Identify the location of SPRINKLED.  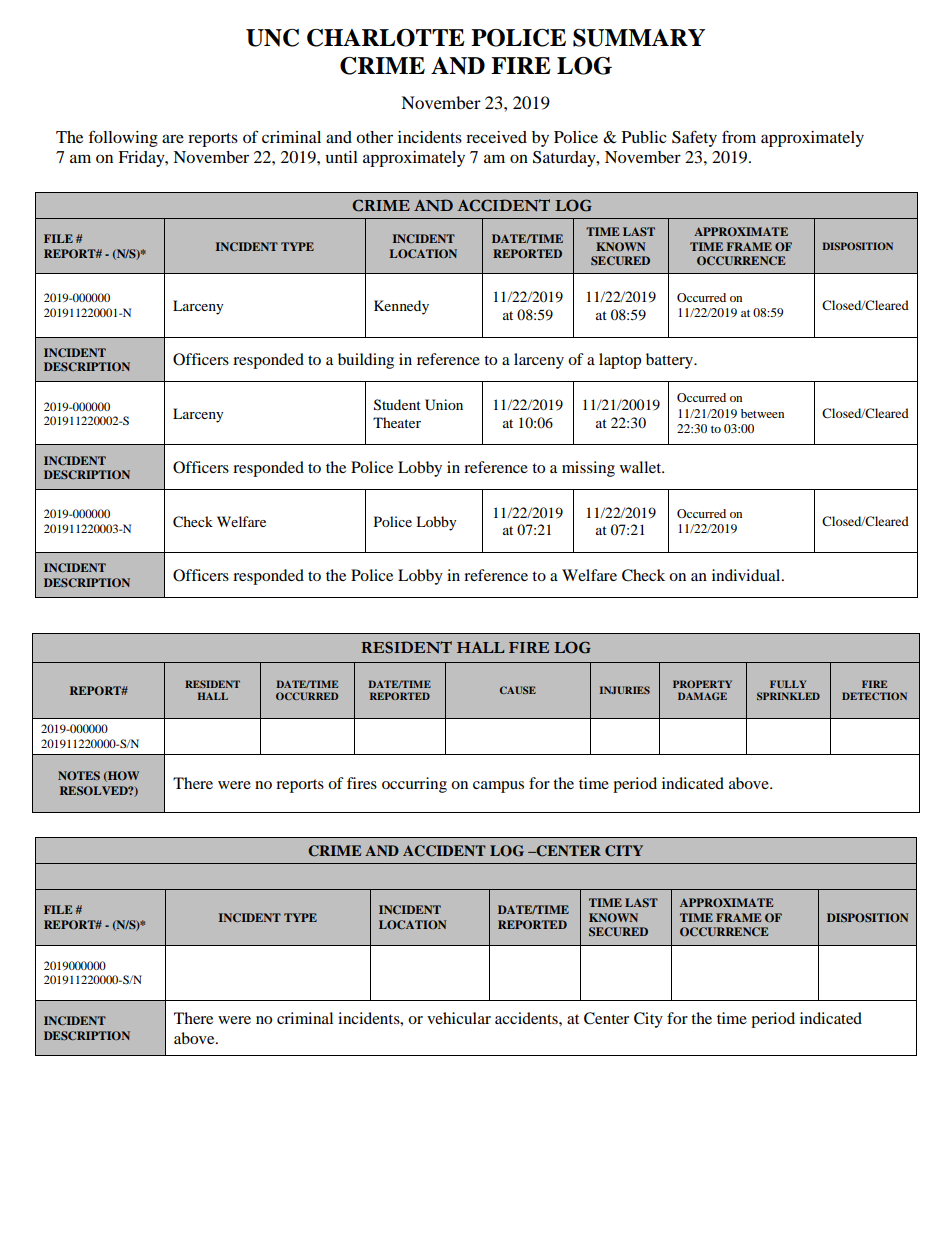
(788, 696).
